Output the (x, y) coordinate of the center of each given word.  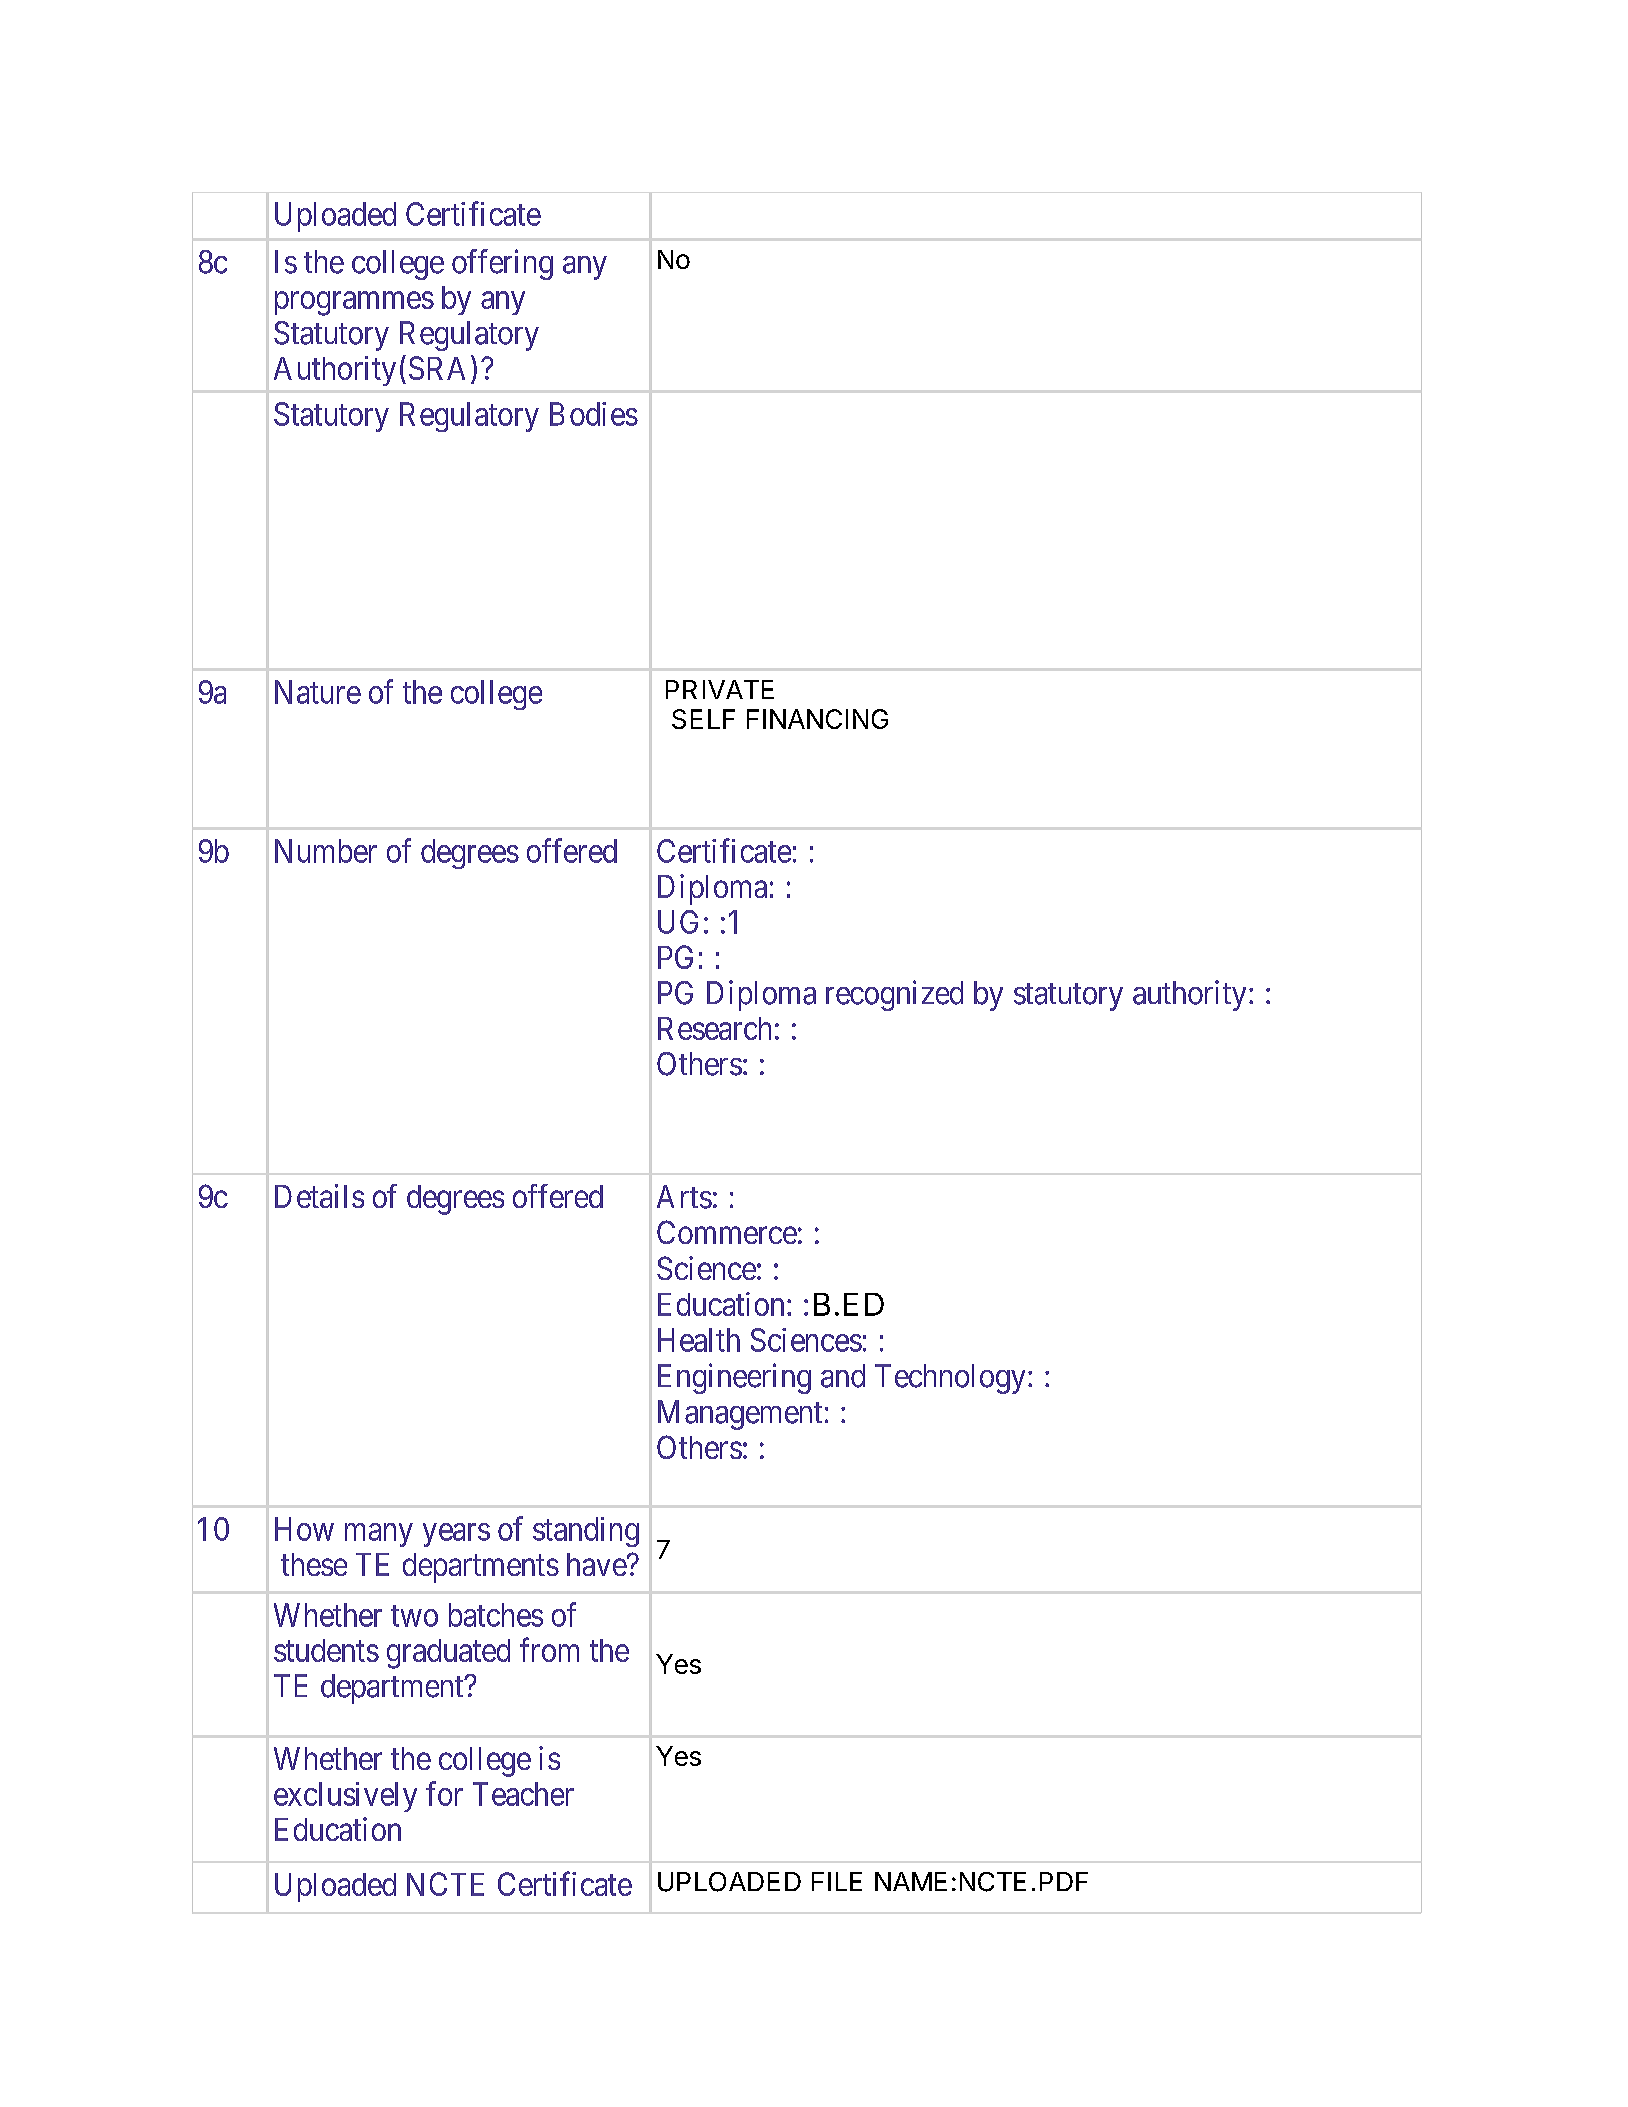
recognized (894, 995)
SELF (703, 719)
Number (326, 851)
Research (714, 1028)
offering (502, 264)
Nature (318, 692)
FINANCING (817, 719)
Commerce (727, 1232)
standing (586, 1532)
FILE (837, 1881)
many (379, 1535)
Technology (950, 1379)
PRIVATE (720, 689)
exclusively (345, 1797)
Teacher (523, 1794)
